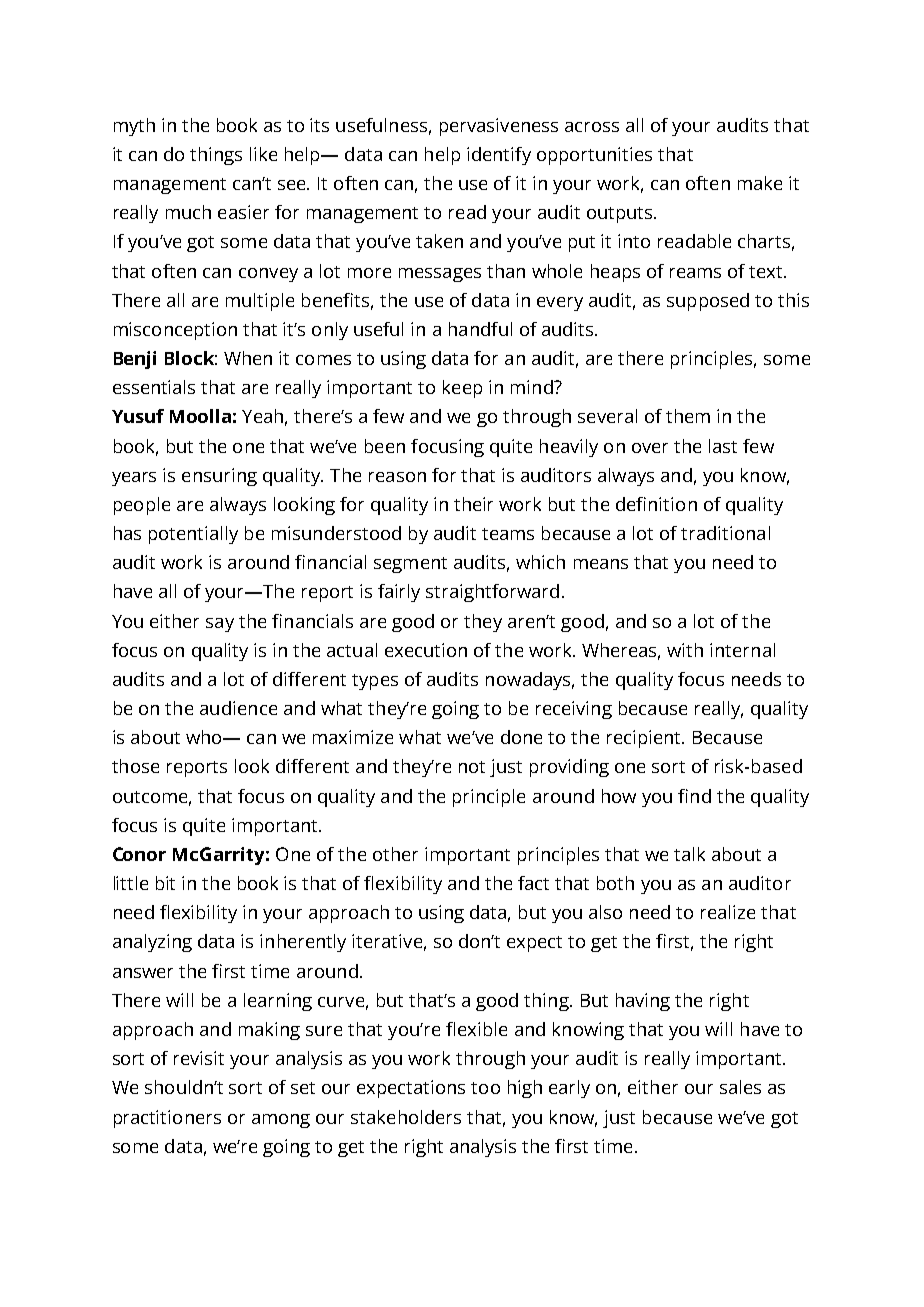 Image resolution: width=924 pixels, height=1307 pixels. I want to click on sales, so click(740, 1087).
